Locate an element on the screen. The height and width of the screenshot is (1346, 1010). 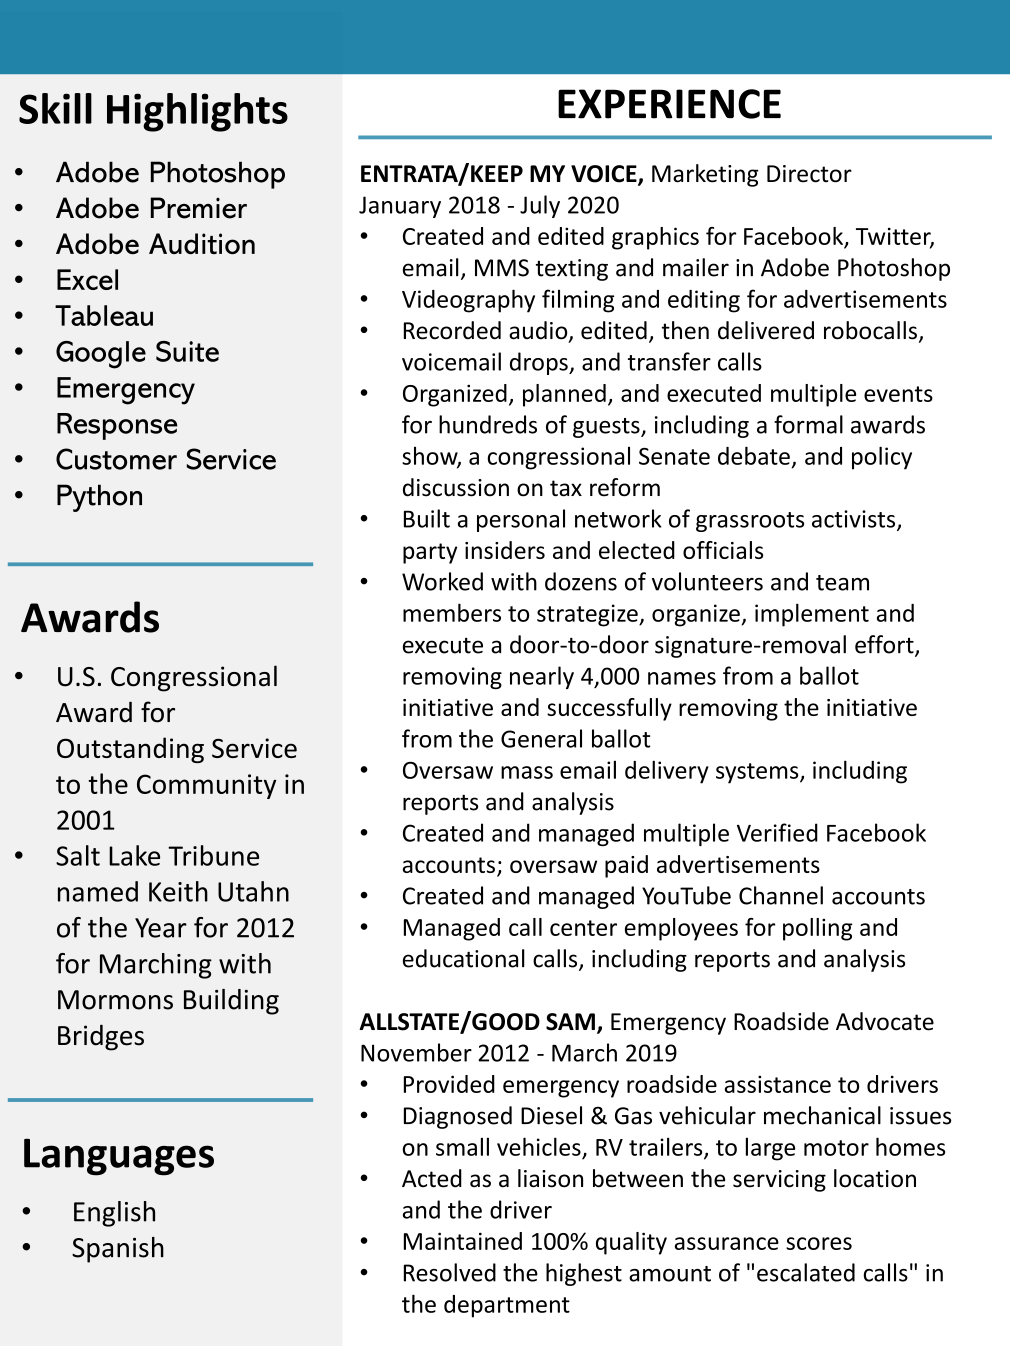
Response is located at coordinates (117, 426).
